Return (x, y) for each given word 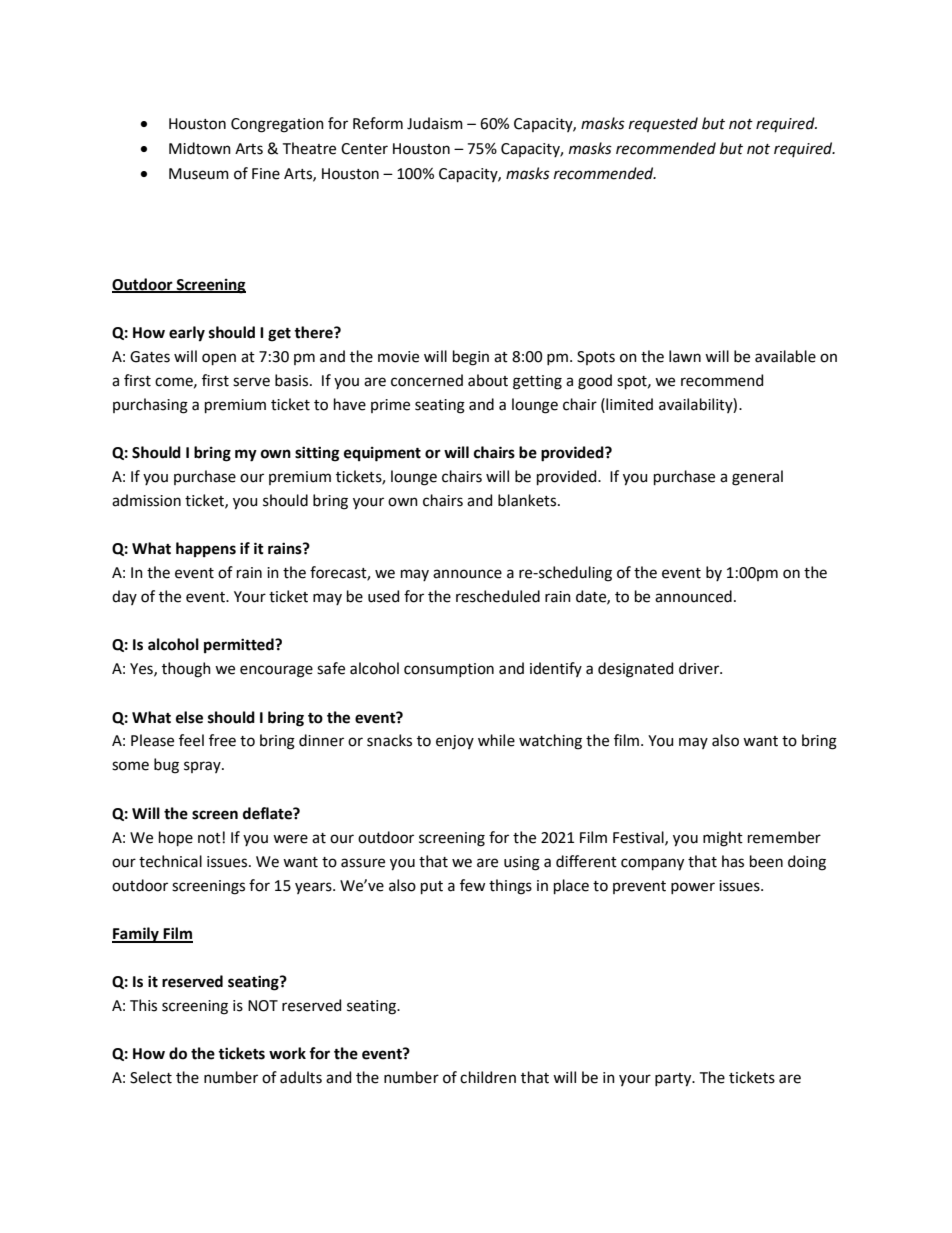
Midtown (200, 148)
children (488, 1077)
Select (151, 1077)
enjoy (455, 742)
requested (663, 124)
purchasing (150, 406)
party (674, 1080)
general (757, 478)
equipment (382, 454)
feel (191, 740)
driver (700, 668)
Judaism (435, 123)
